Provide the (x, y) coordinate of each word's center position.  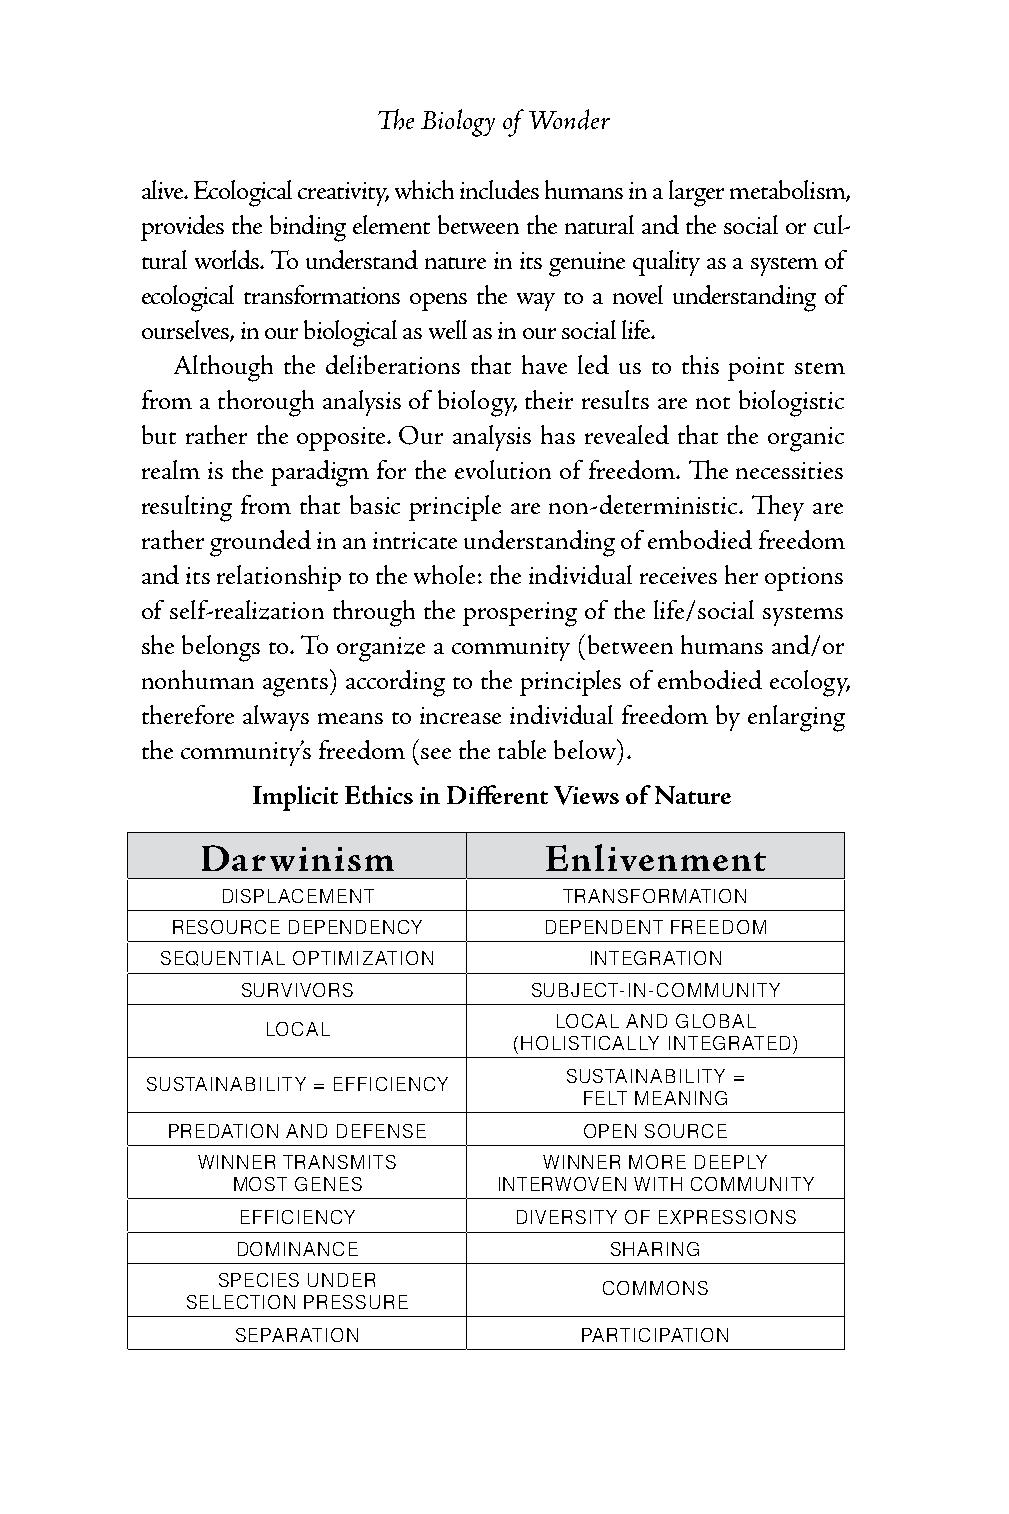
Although (223, 368)
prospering (520, 614)
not (713, 403)
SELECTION (241, 1302)
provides (182, 228)
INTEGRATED (729, 1043)
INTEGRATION (656, 958)
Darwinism (298, 858)
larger (696, 193)
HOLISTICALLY (590, 1043)
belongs (221, 648)
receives (678, 575)
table (522, 749)
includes (499, 189)
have (544, 364)
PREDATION (223, 1131)
